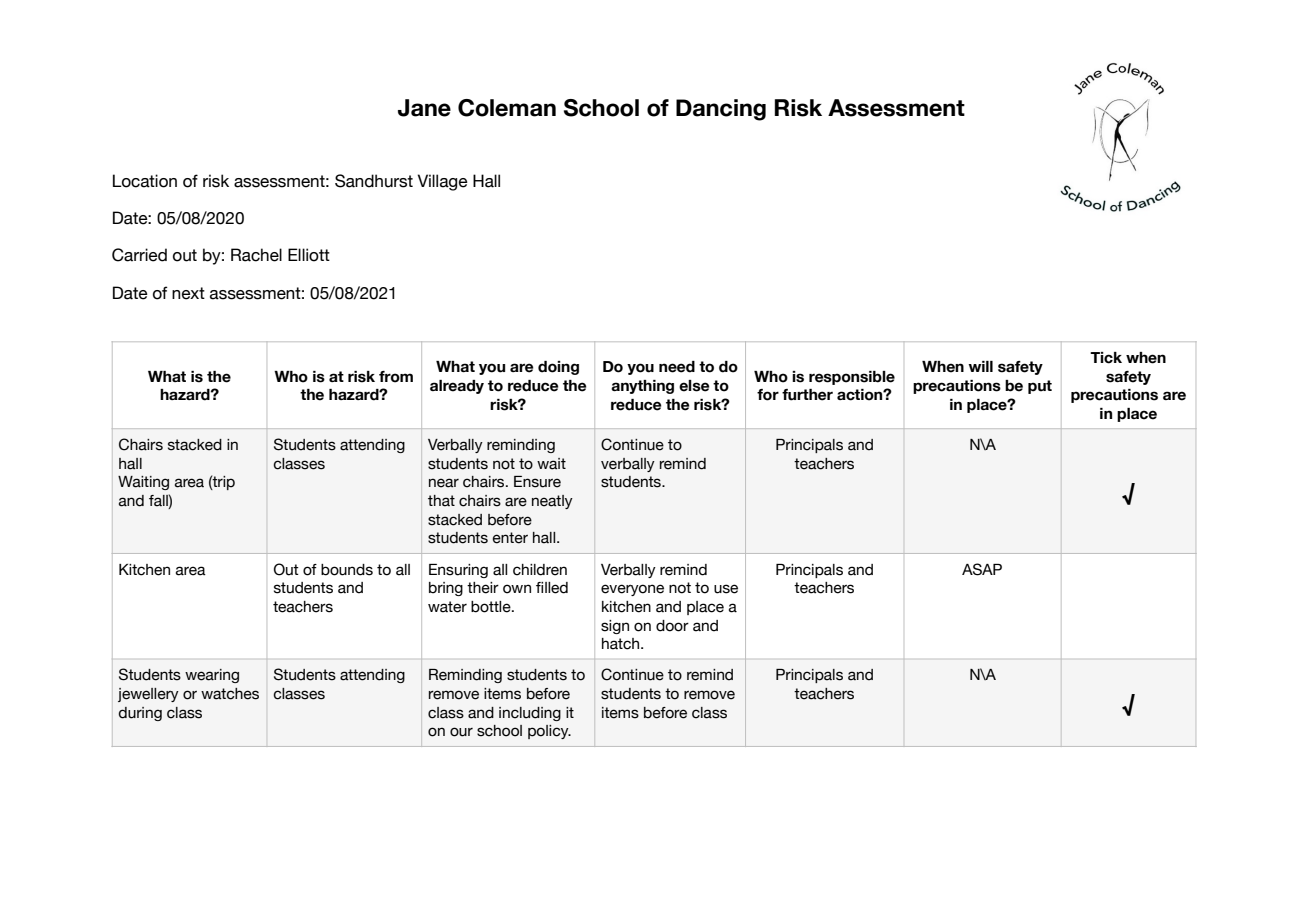 The image size is (1308, 924). I want to click on Coleman, so click(507, 108).
